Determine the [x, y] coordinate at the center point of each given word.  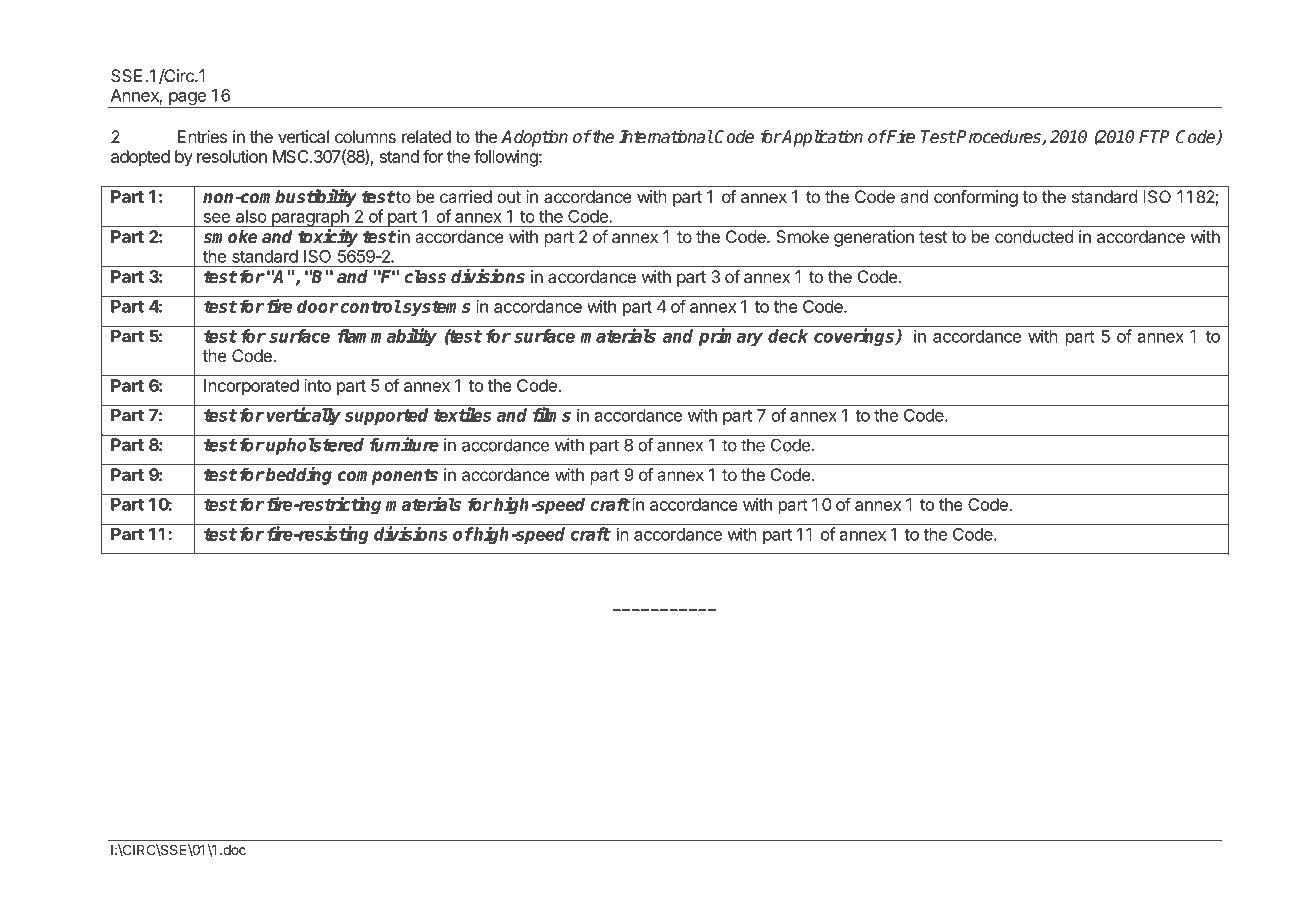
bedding [298, 476]
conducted [1034, 236]
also [251, 216]
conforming [976, 198]
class [425, 277]
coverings [855, 337]
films [552, 414]
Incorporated [251, 387]
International [666, 137]
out [509, 197]
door [318, 306]
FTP [1154, 136]
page [187, 100]
